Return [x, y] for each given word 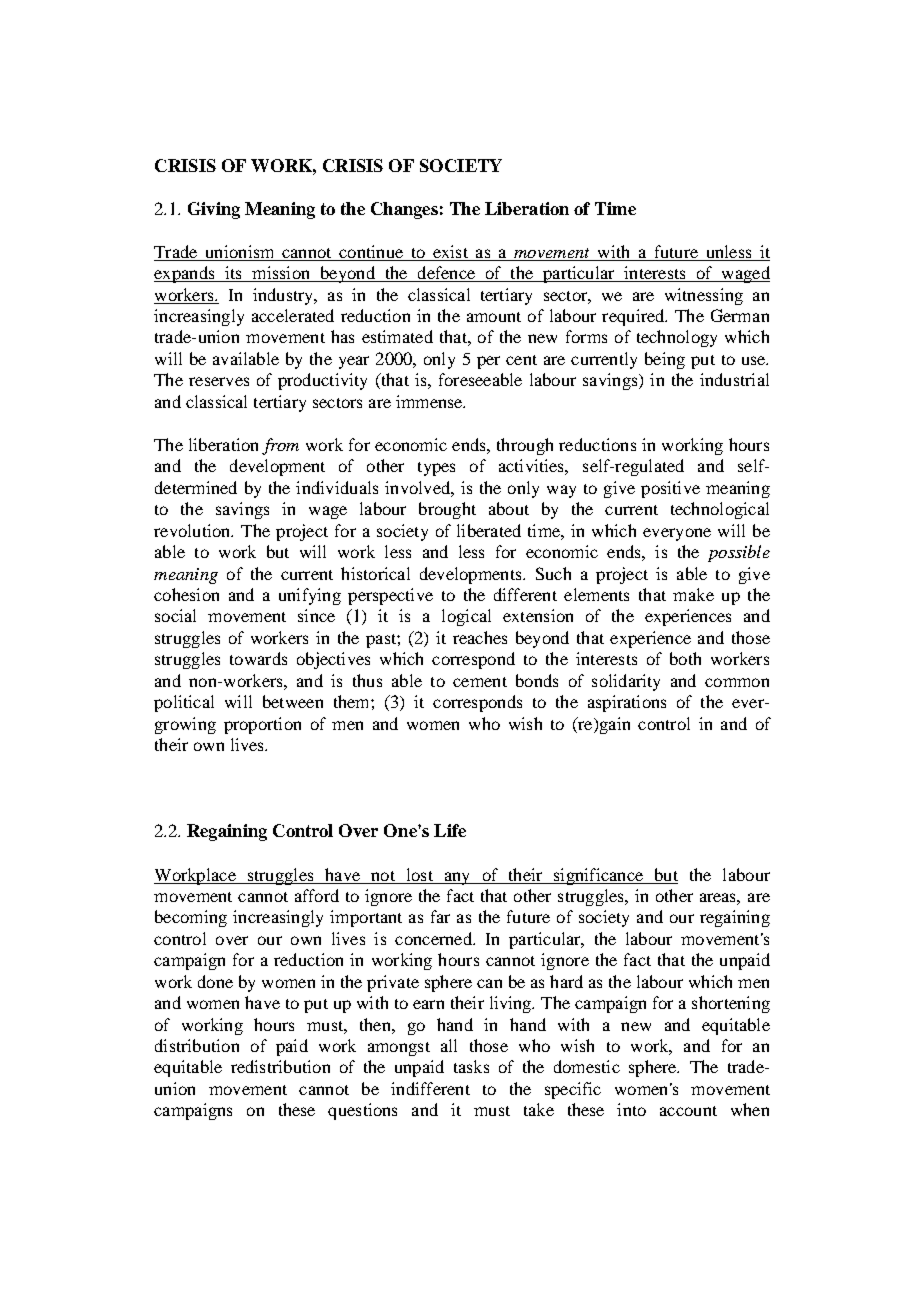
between [293, 701]
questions [362, 1111]
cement [480, 682]
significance [598, 876]
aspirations [627, 703]
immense [430, 401]
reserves [219, 381]
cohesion [186, 594]
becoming [191, 918]
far [440, 916]
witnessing [704, 296]
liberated [489, 530]
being [665, 360]
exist [450, 251]
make [693, 594]
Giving [214, 210]
